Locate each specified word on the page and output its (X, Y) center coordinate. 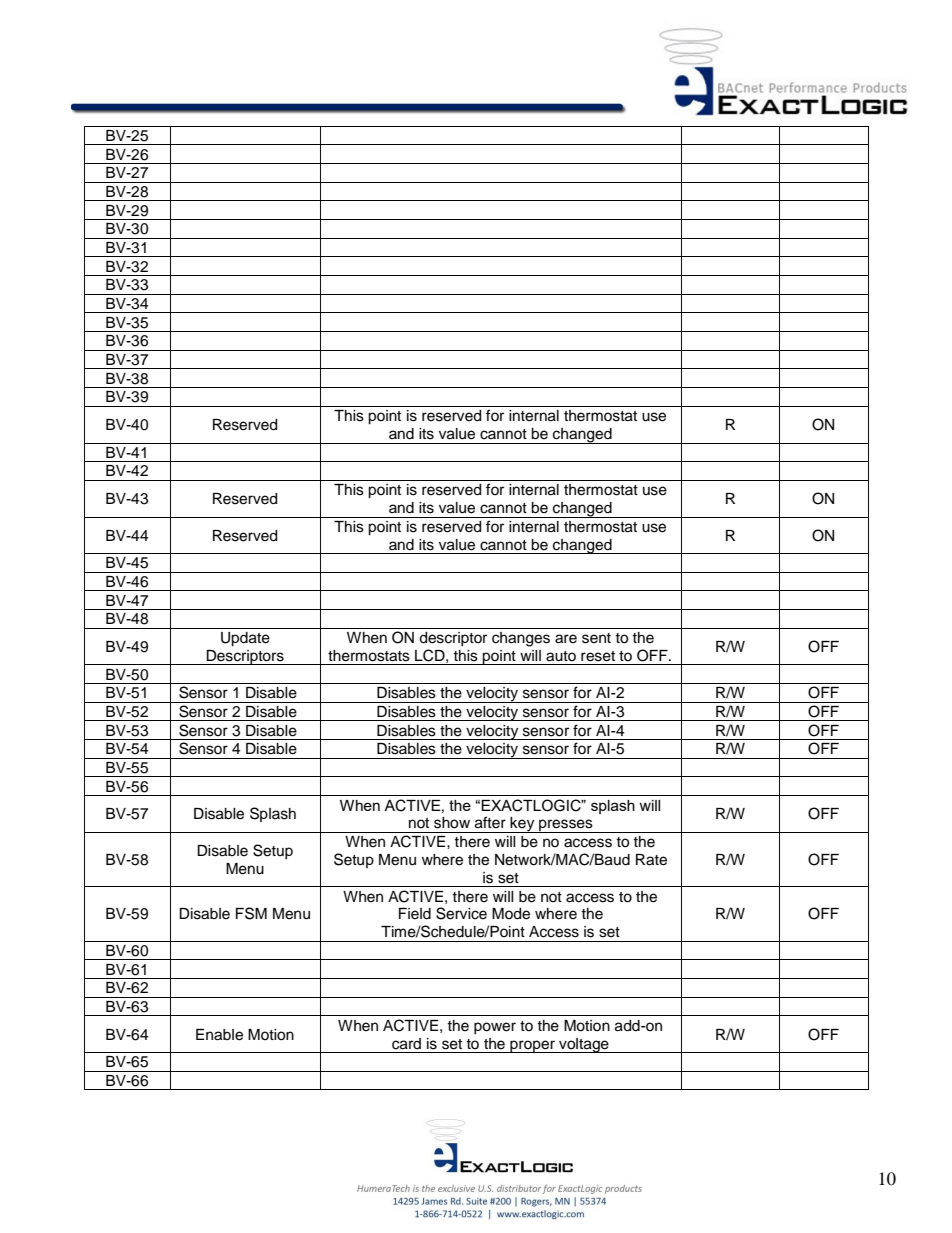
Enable (219, 1035)
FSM (251, 913)
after (490, 822)
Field (415, 914)
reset (598, 656)
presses (566, 826)
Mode (511, 914)
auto (561, 656)
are (566, 639)
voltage (584, 1045)
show (452, 823)
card (406, 1044)
